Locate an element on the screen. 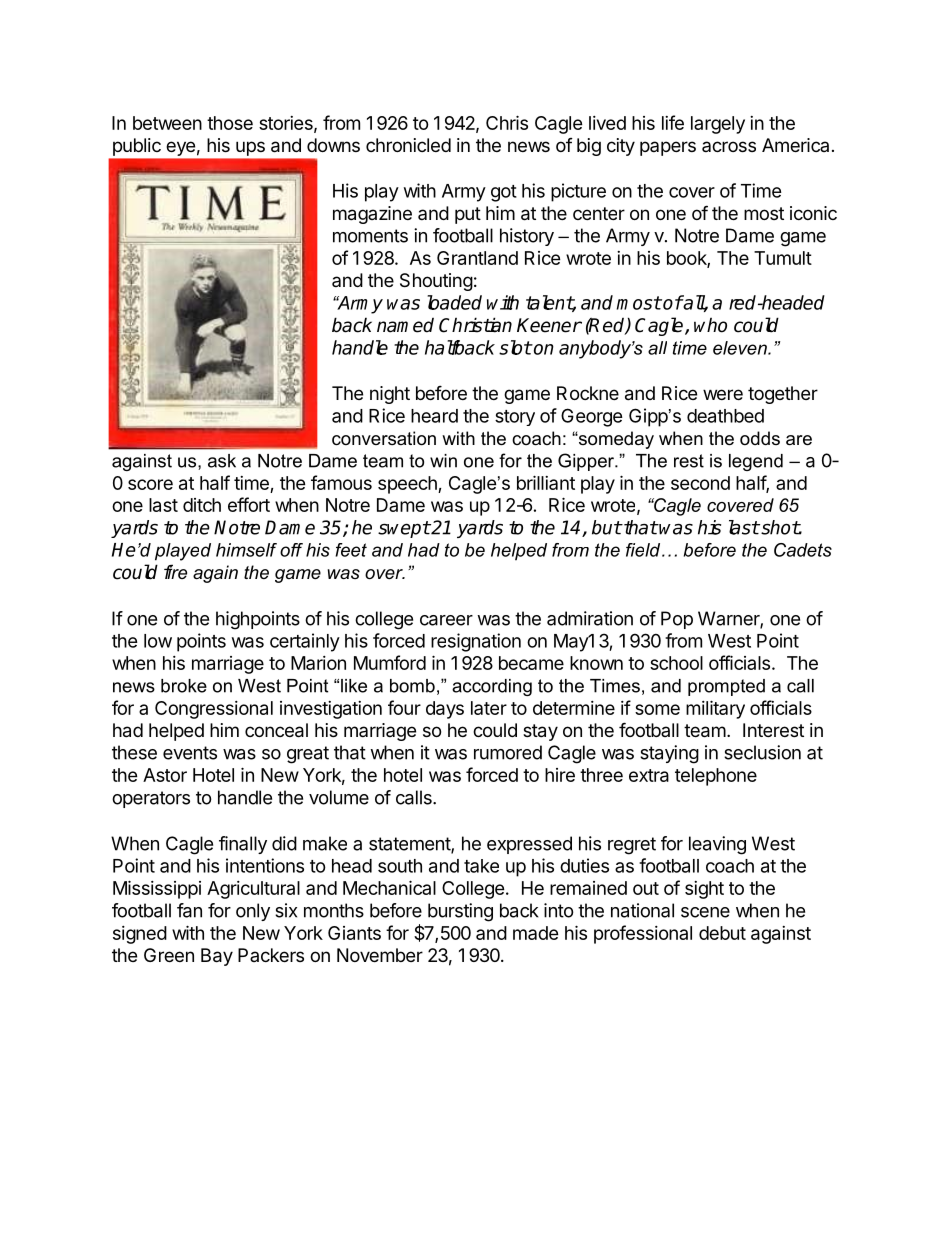 This screenshot has height=1233, width=952. across is located at coordinates (729, 146).
